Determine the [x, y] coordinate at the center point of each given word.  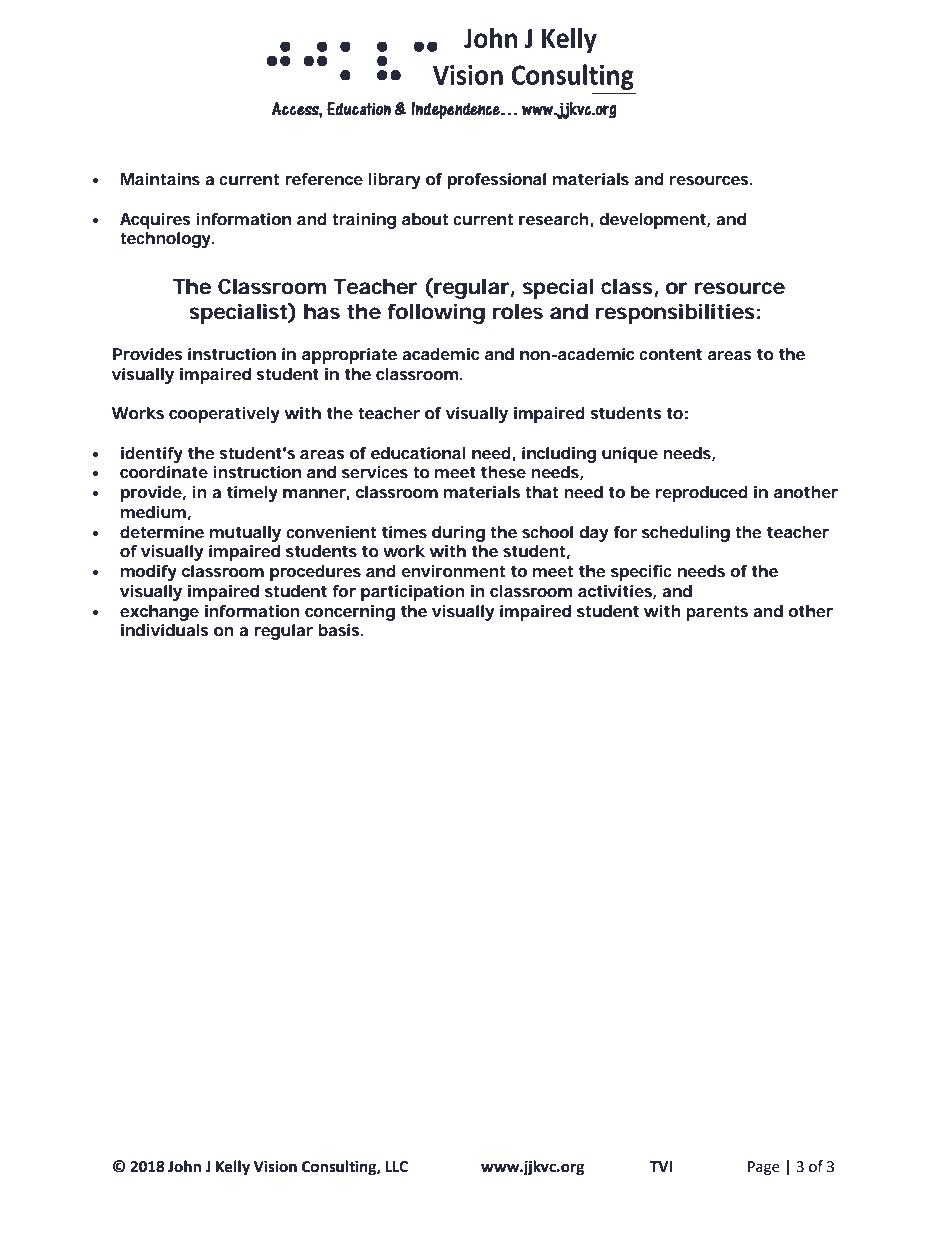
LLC [396, 1167]
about [425, 219]
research [555, 220]
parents [717, 613]
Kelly [233, 1168]
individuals [165, 630]
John [184, 1166]
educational [418, 453]
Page [764, 1168]
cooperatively [224, 415]
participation [413, 593]
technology [166, 240]
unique [630, 455]
